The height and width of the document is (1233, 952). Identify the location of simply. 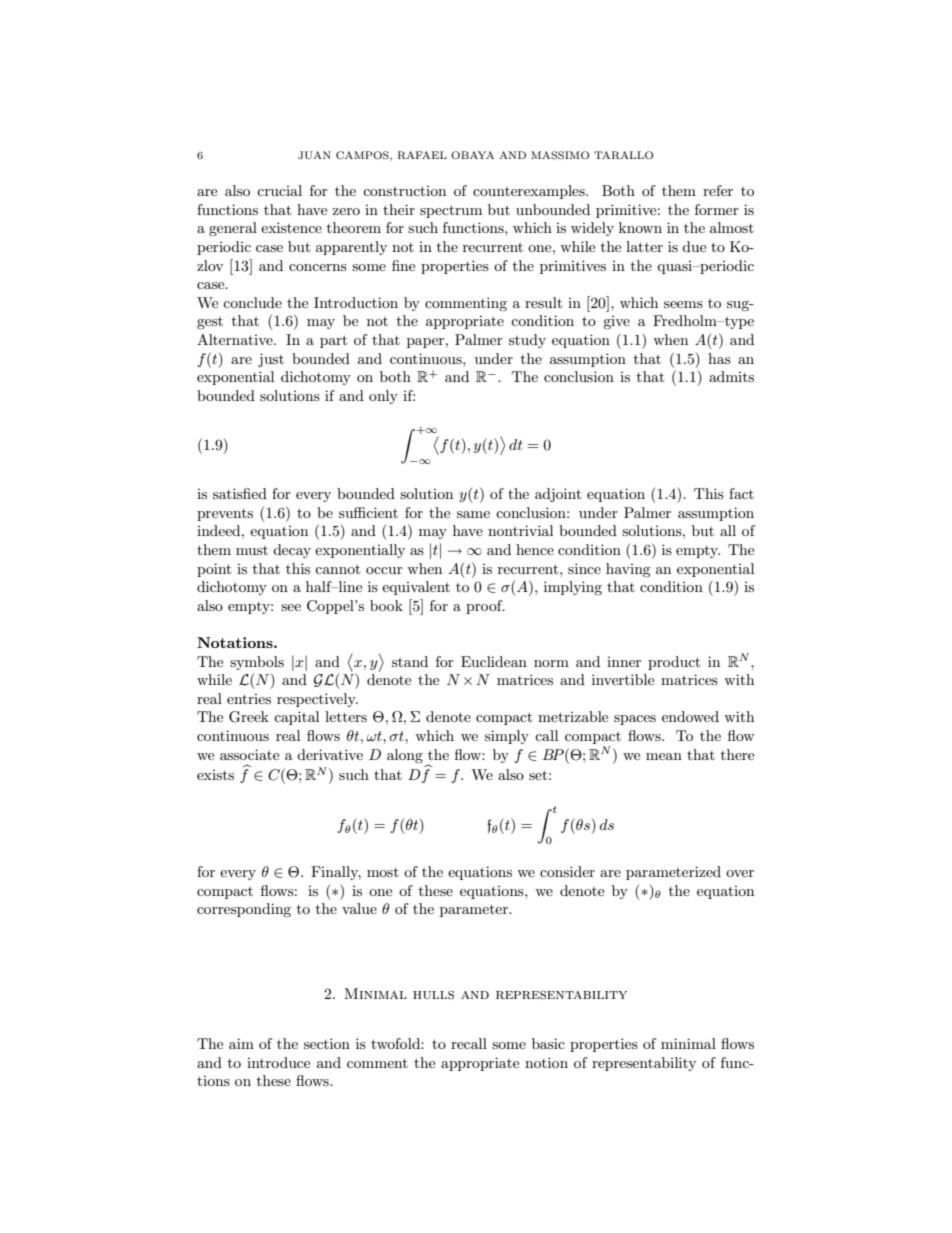
(507, 737).
